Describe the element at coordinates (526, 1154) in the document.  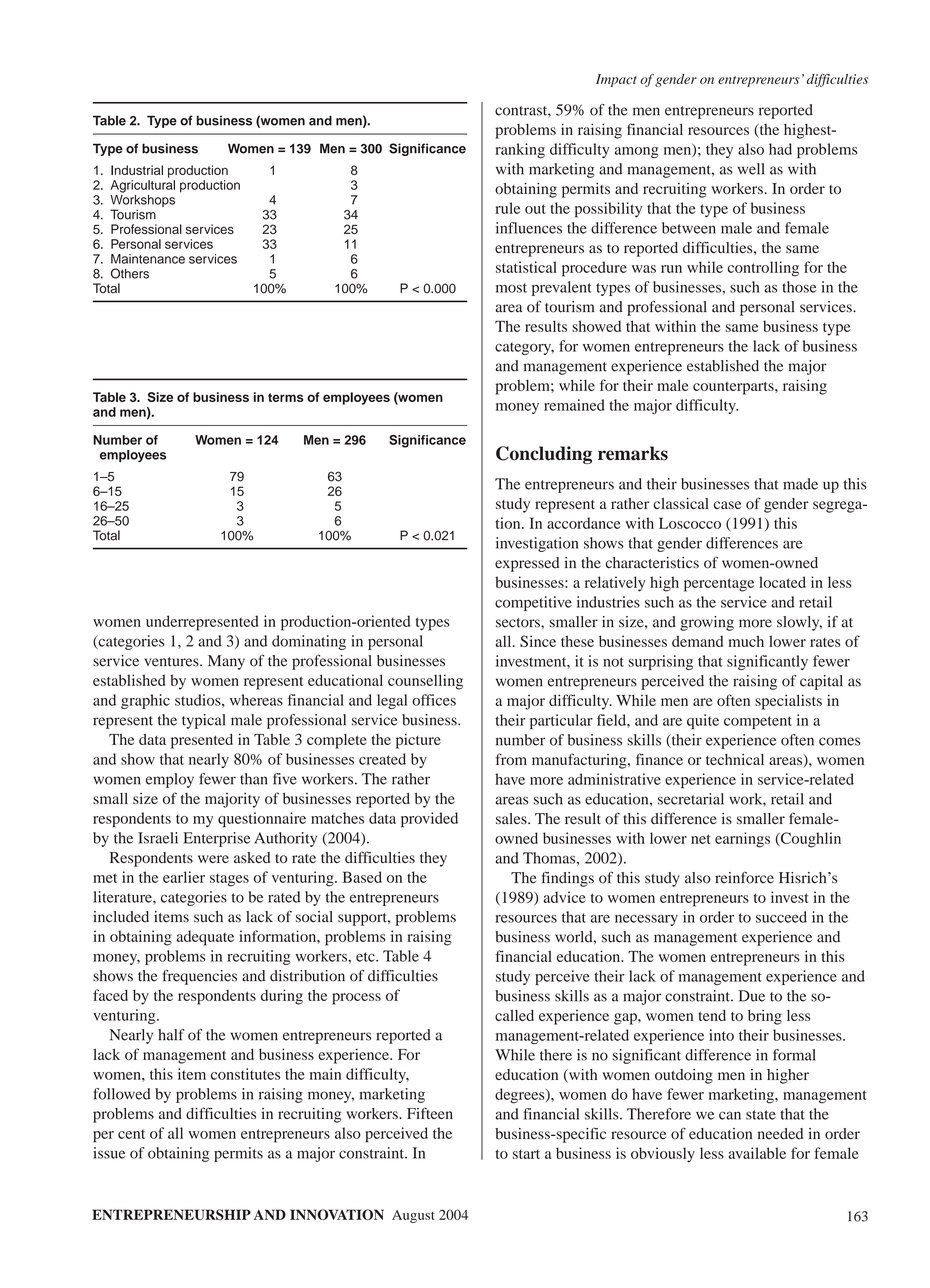
I see `start` at that location.
